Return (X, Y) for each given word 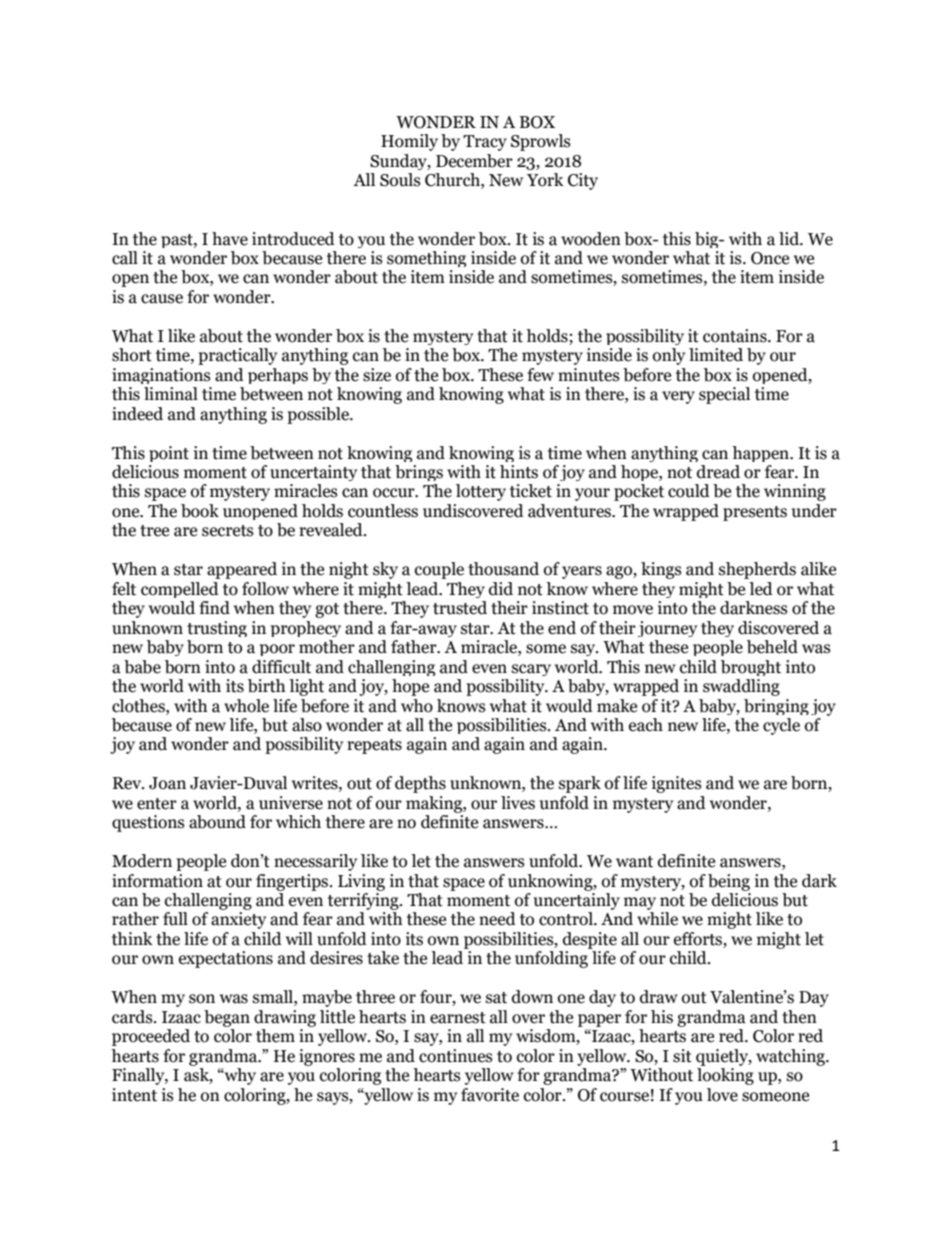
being (729, 882)
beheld (772, 647)
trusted (460, 608)
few (540, 375)
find (214, 608)
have (230, 239)
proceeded (151, 1037)
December (474, 161)
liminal (171, 394)
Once (770, 258)
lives (518, 803)
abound (217, 822)
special (724, 395)
